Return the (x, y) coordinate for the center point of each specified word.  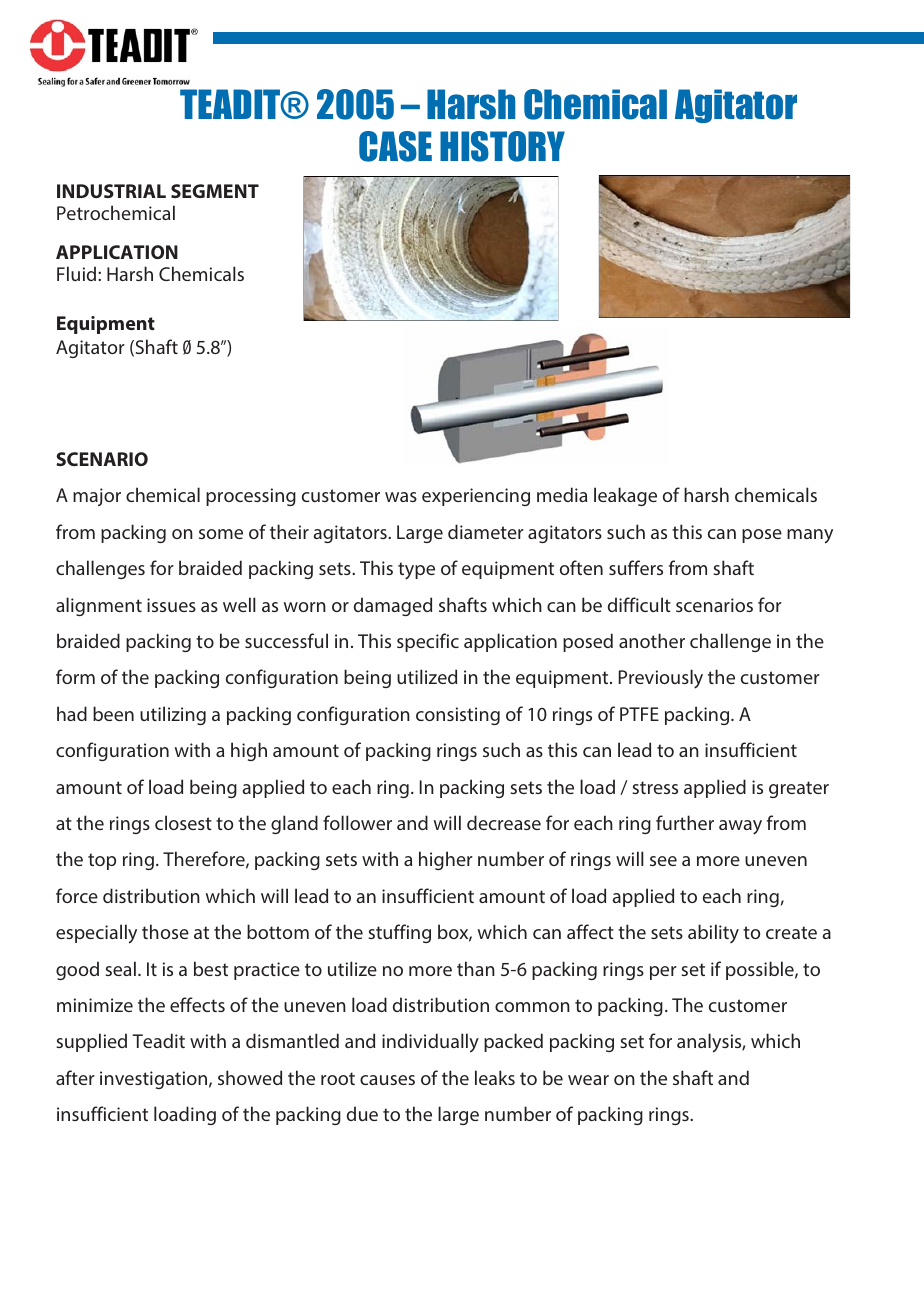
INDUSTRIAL (111, 191)
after (75, 1077)
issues (171, 605)
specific (428, 642)
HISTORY (502, 146)
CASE (395, 146)
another (652, 640)
